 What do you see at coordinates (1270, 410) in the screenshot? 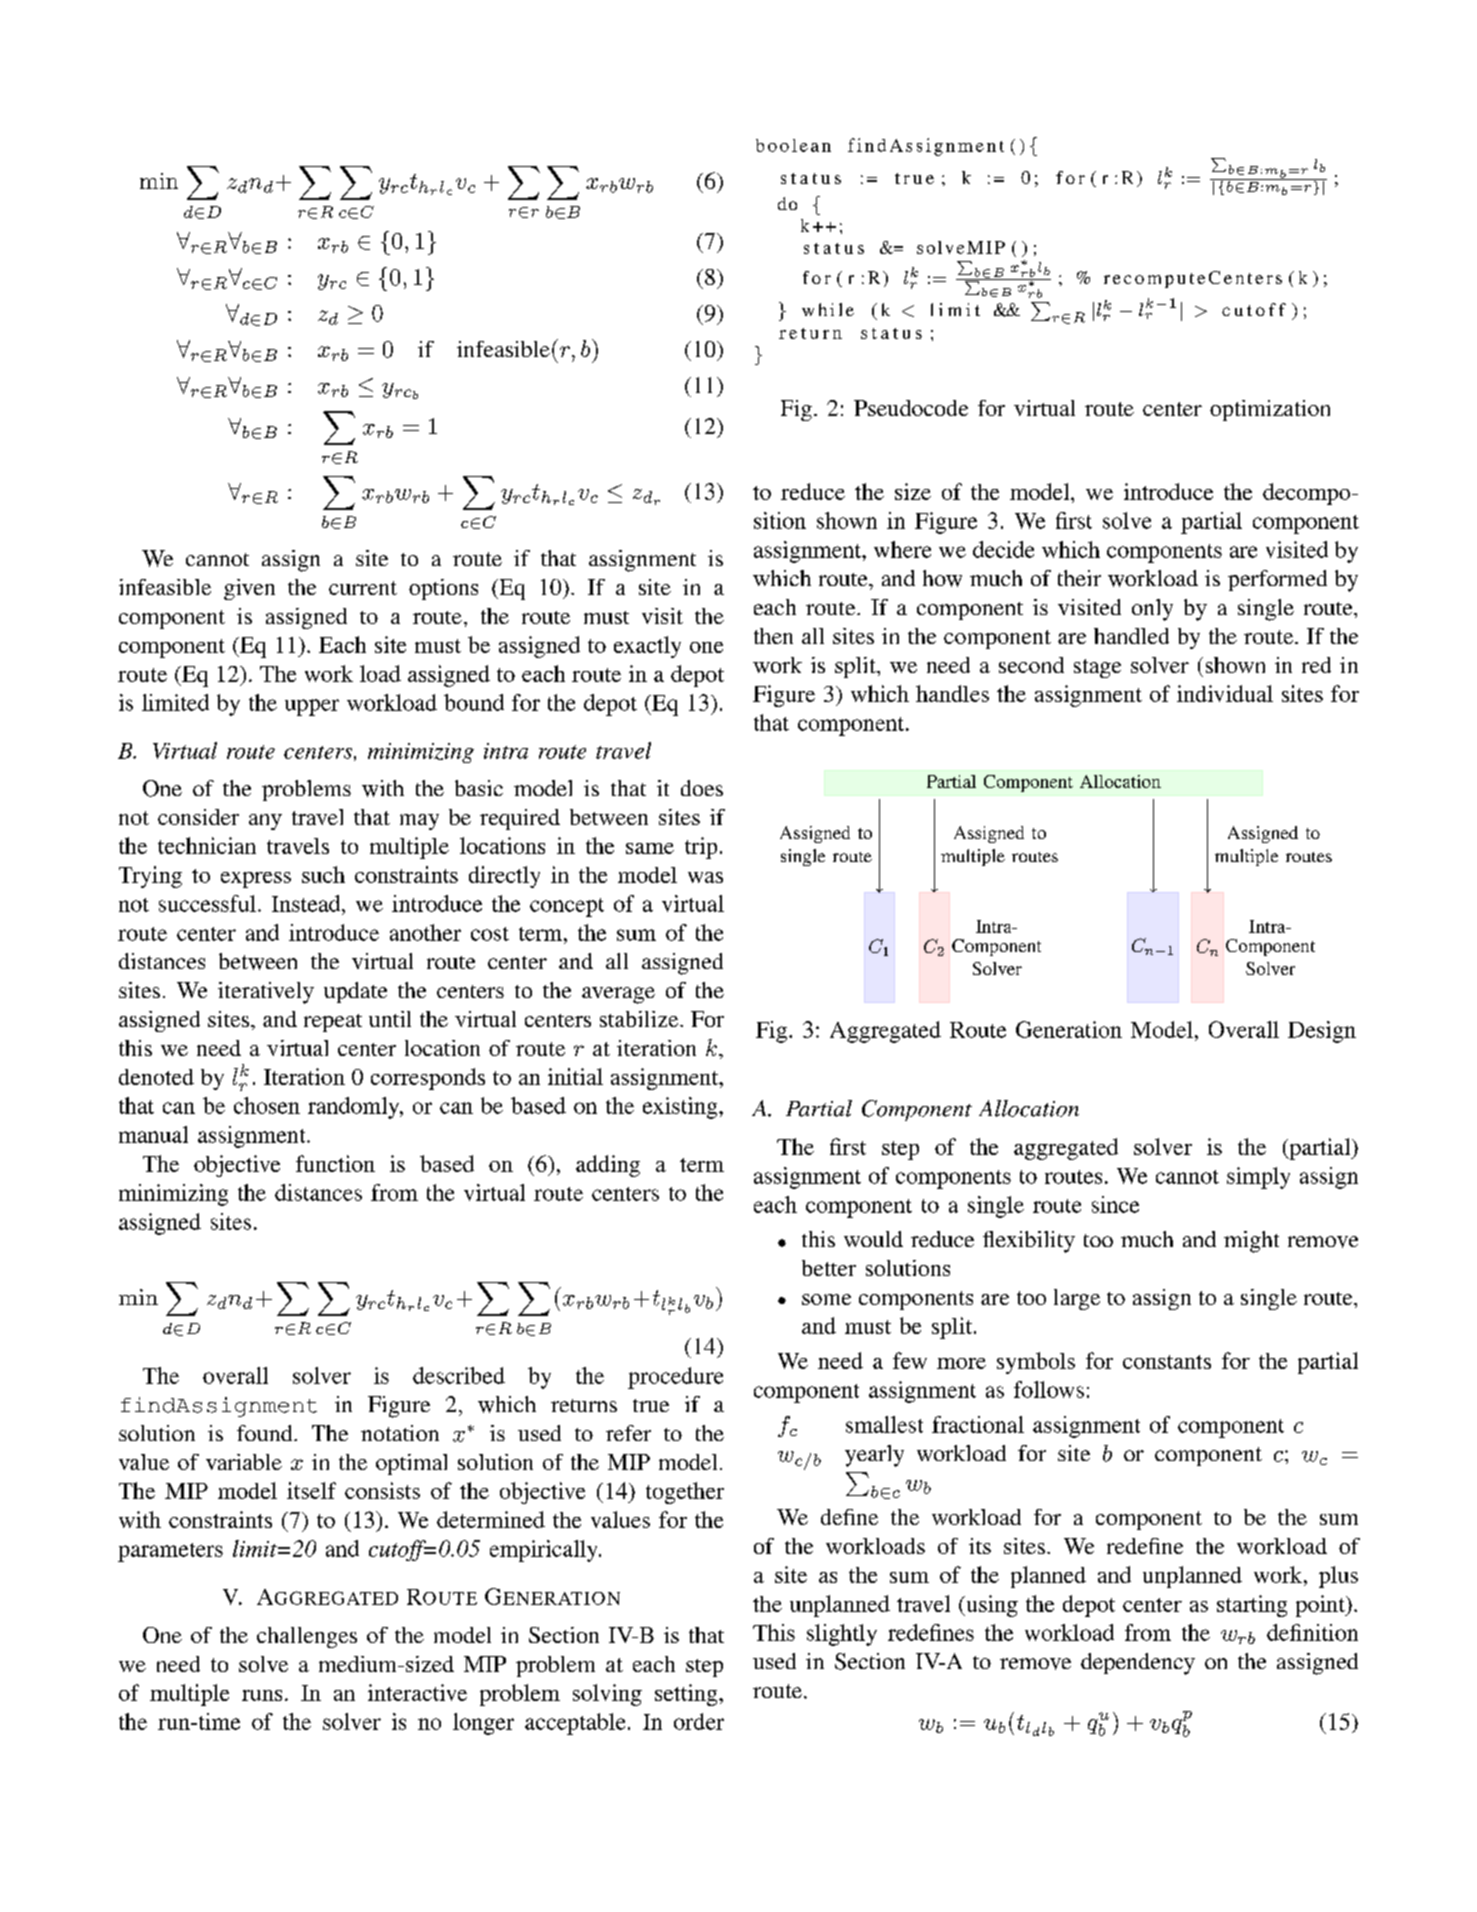
I see `optimization` at bounding box center [1270, 410].
